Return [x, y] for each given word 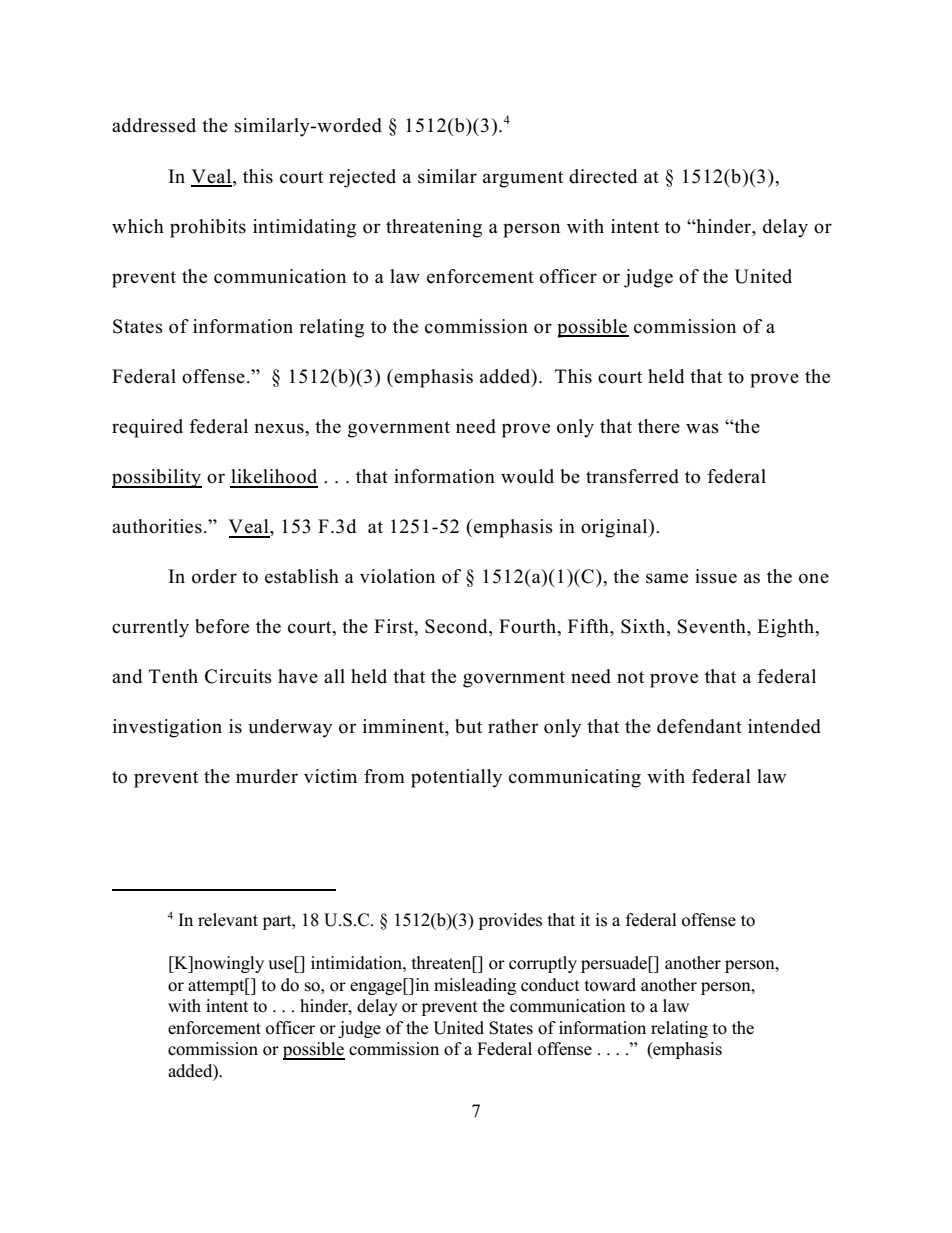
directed [603, 176]
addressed [154, 125]
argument [523, 179]
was [702, 428]
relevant [228, 920]
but [468, 726]
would [527, 476]
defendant [699, 726]
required [147, 428]
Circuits [238, 676]
